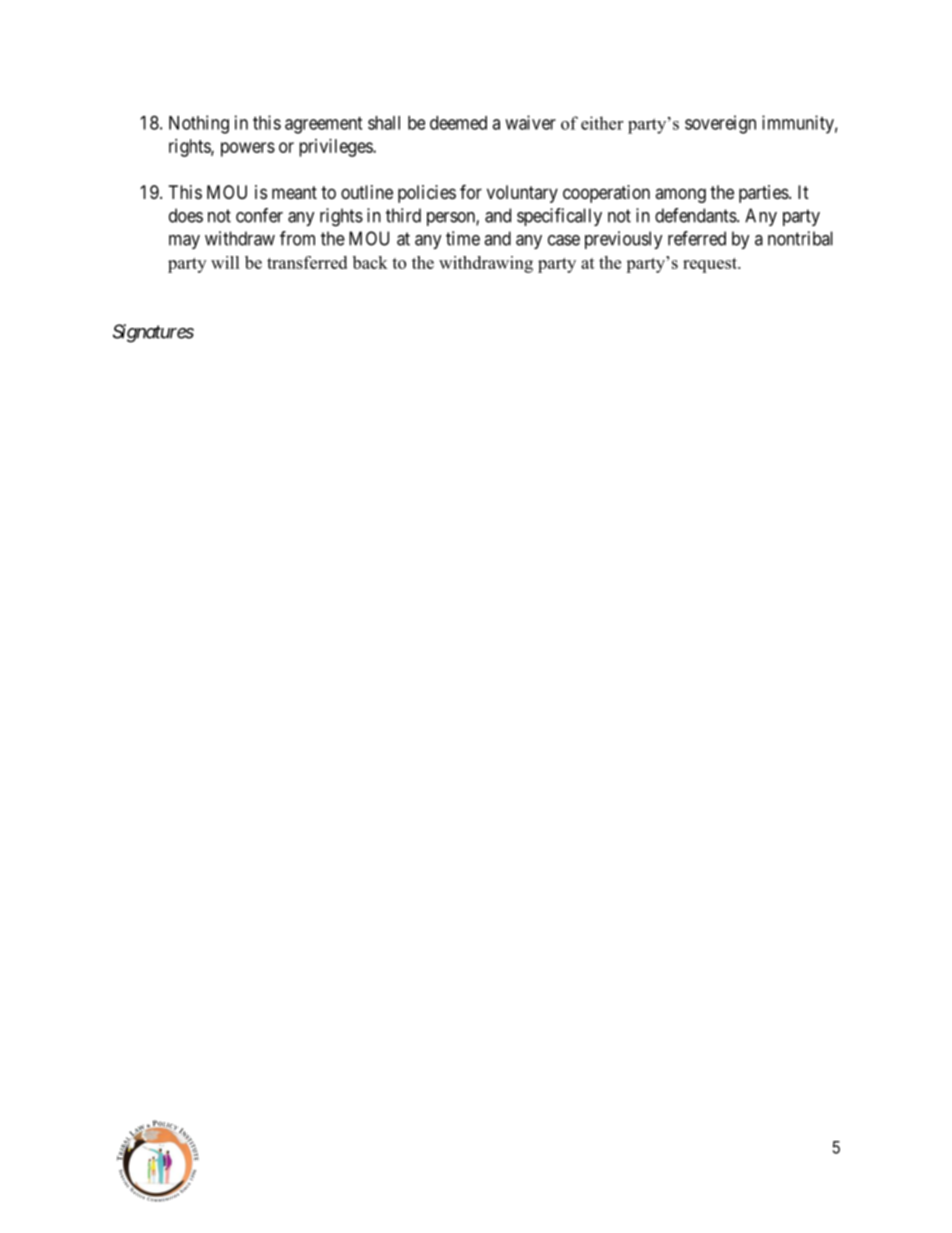 Image resolution: width=952 pixels, height=1233 pixels. Describe the element at coordinates (720, 124) in the image. I see `sovereign` at that location.
